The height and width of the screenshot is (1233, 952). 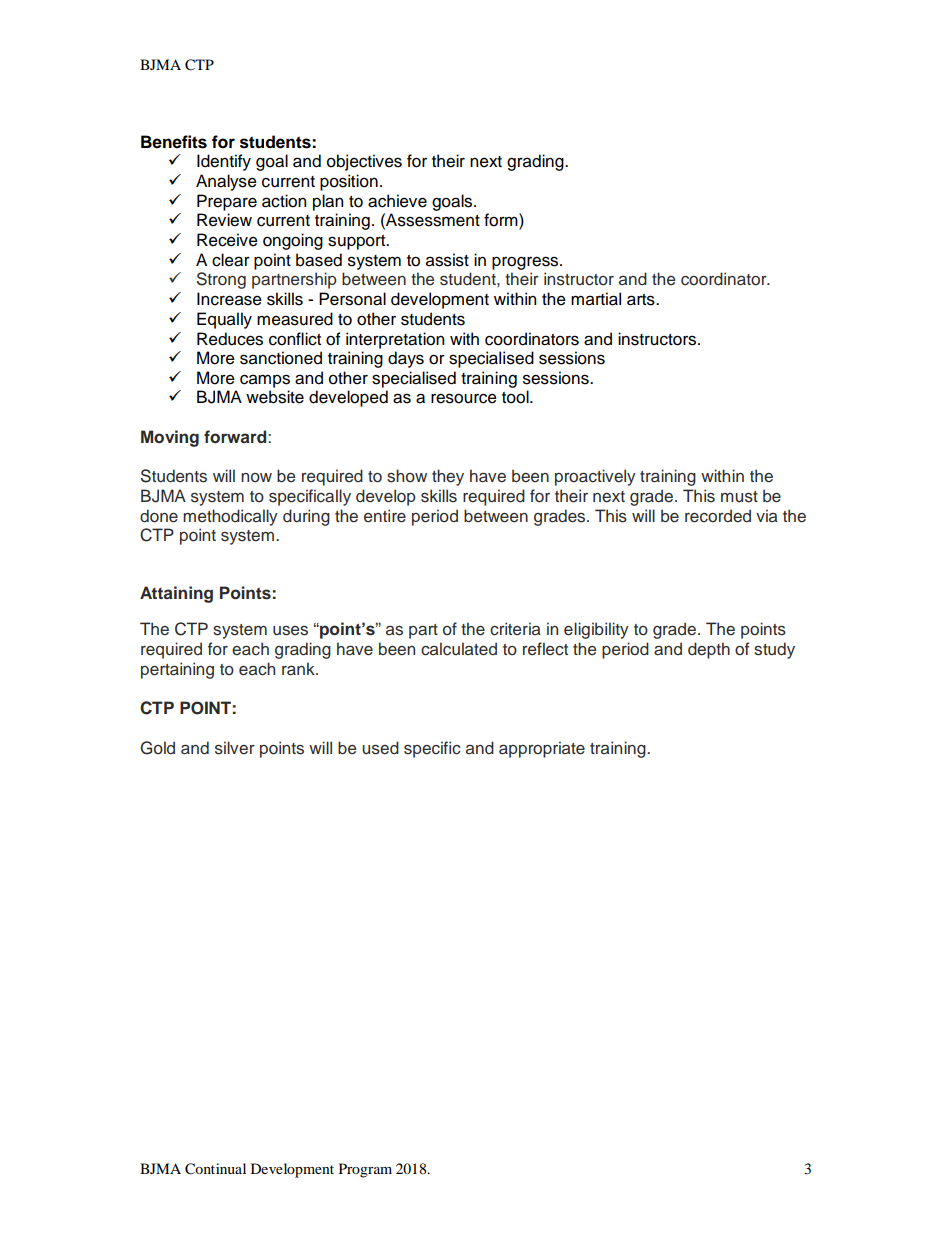 What do you see at coordinates (718, 516) in the screenshot?
I see `recorded` at bounding box center [718, 516].
